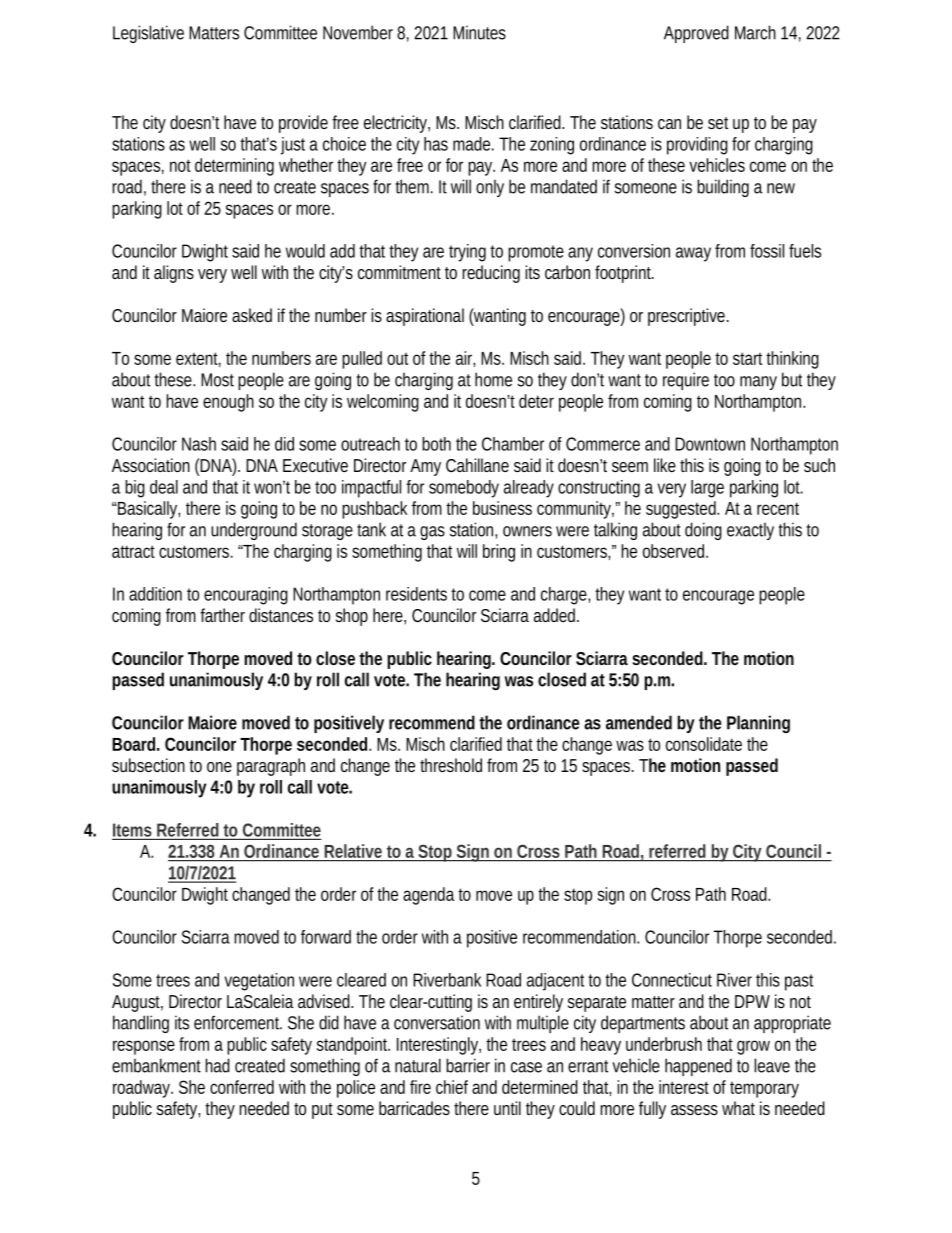 This image has width=952, height=1233. Describe the element at coordinates (451, 765) in the image. I see `threshold` at that location.
